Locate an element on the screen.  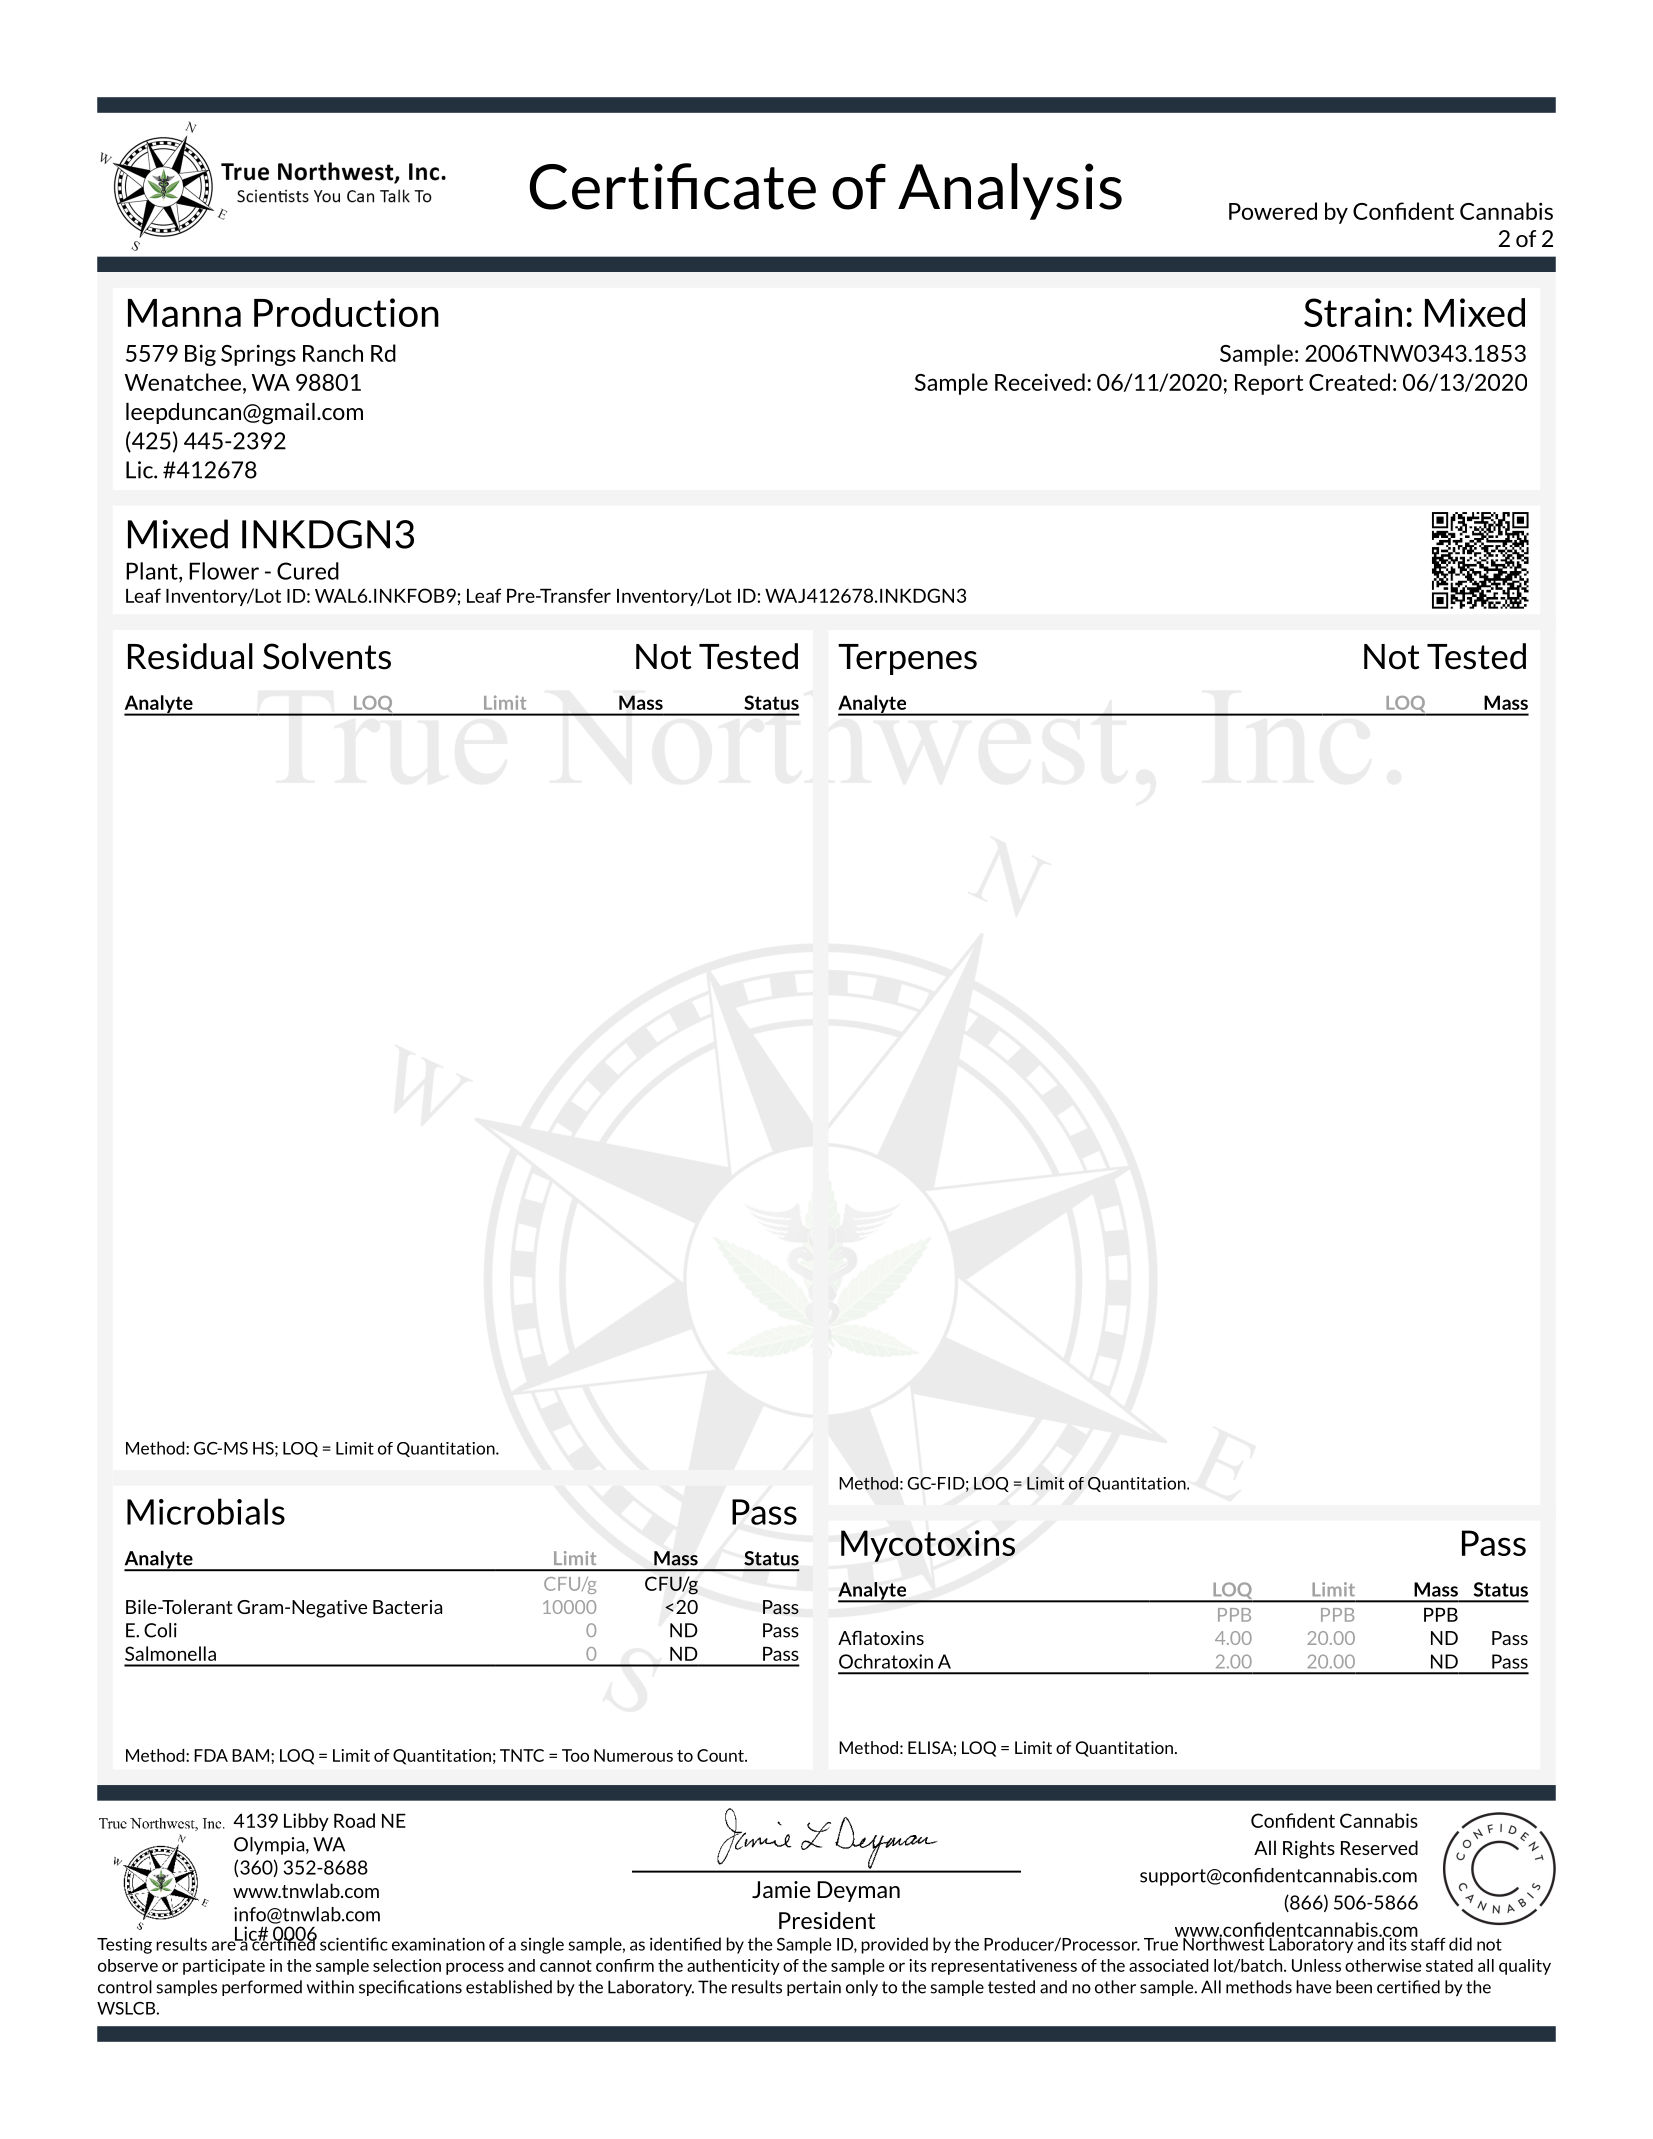
provided is located at coordinates (894, 1945).
